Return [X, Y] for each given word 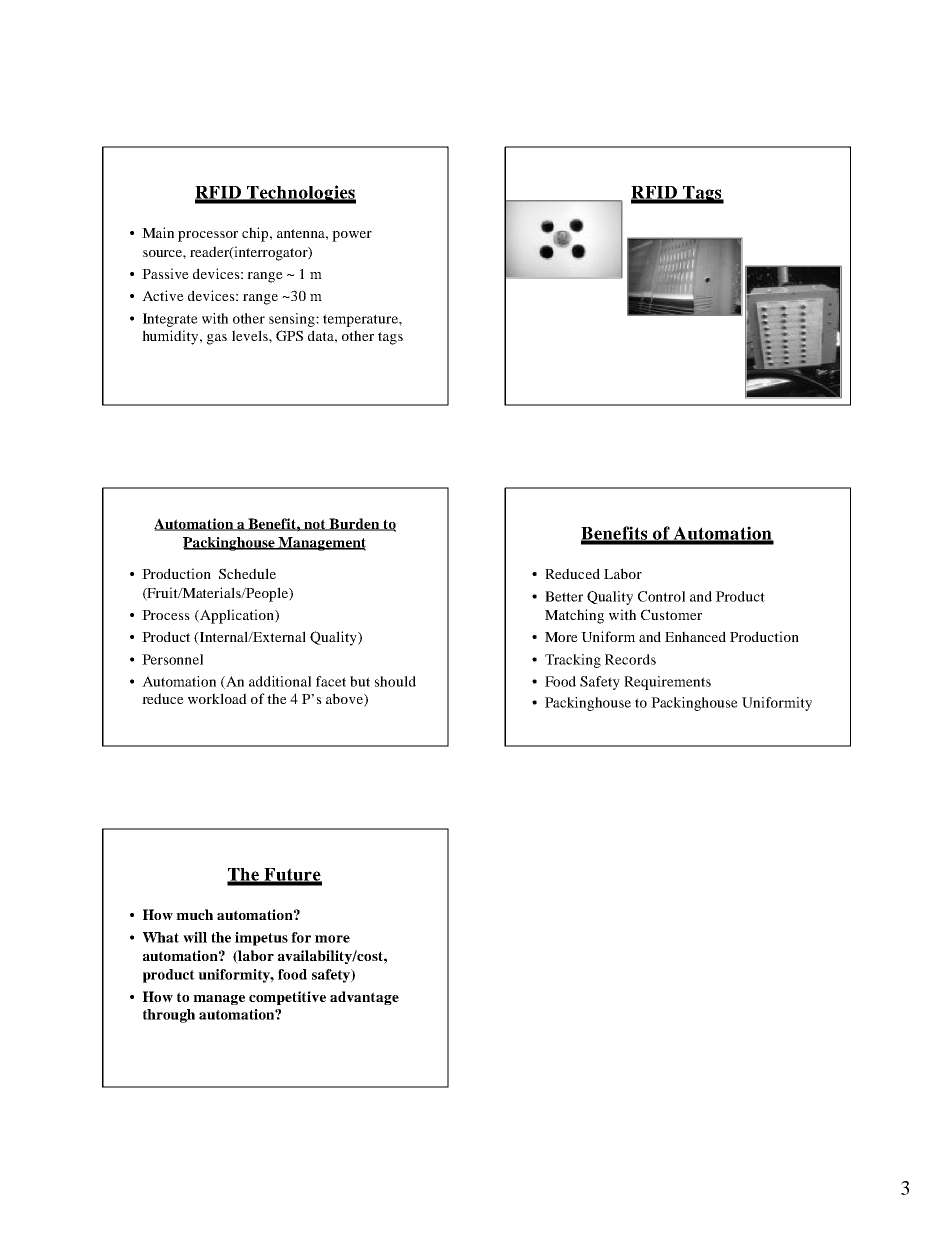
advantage [364, 998]
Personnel [172, 659]
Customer [671, 614]
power [352, 236]
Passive [165, 273]
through [169, 1016]
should [395, 681]
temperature [361, 320]
